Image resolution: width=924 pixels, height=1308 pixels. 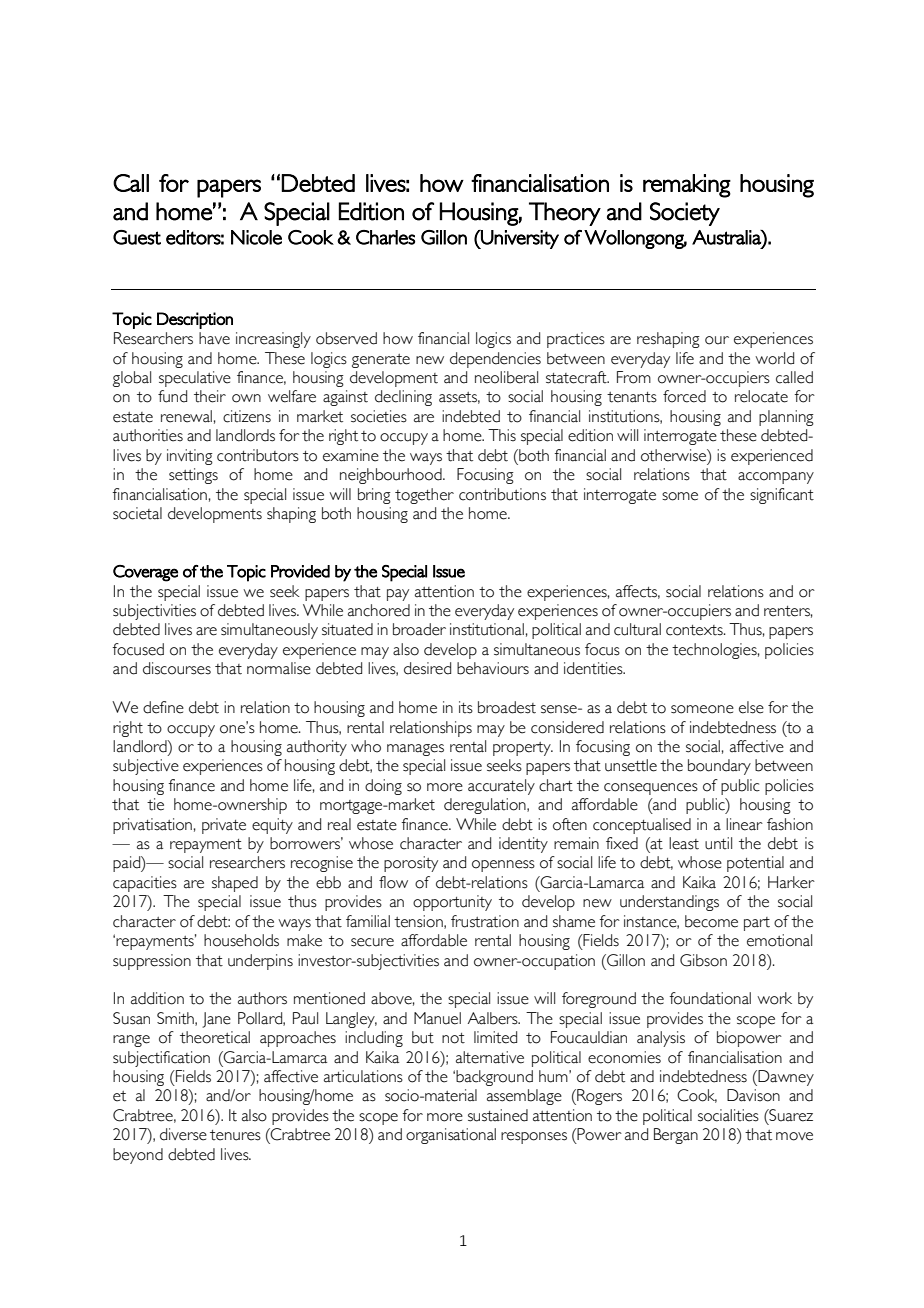 What do you see at coordinates (485, 921) in the screenshot?
I see `frustration` at bounding box center [485, 921].
